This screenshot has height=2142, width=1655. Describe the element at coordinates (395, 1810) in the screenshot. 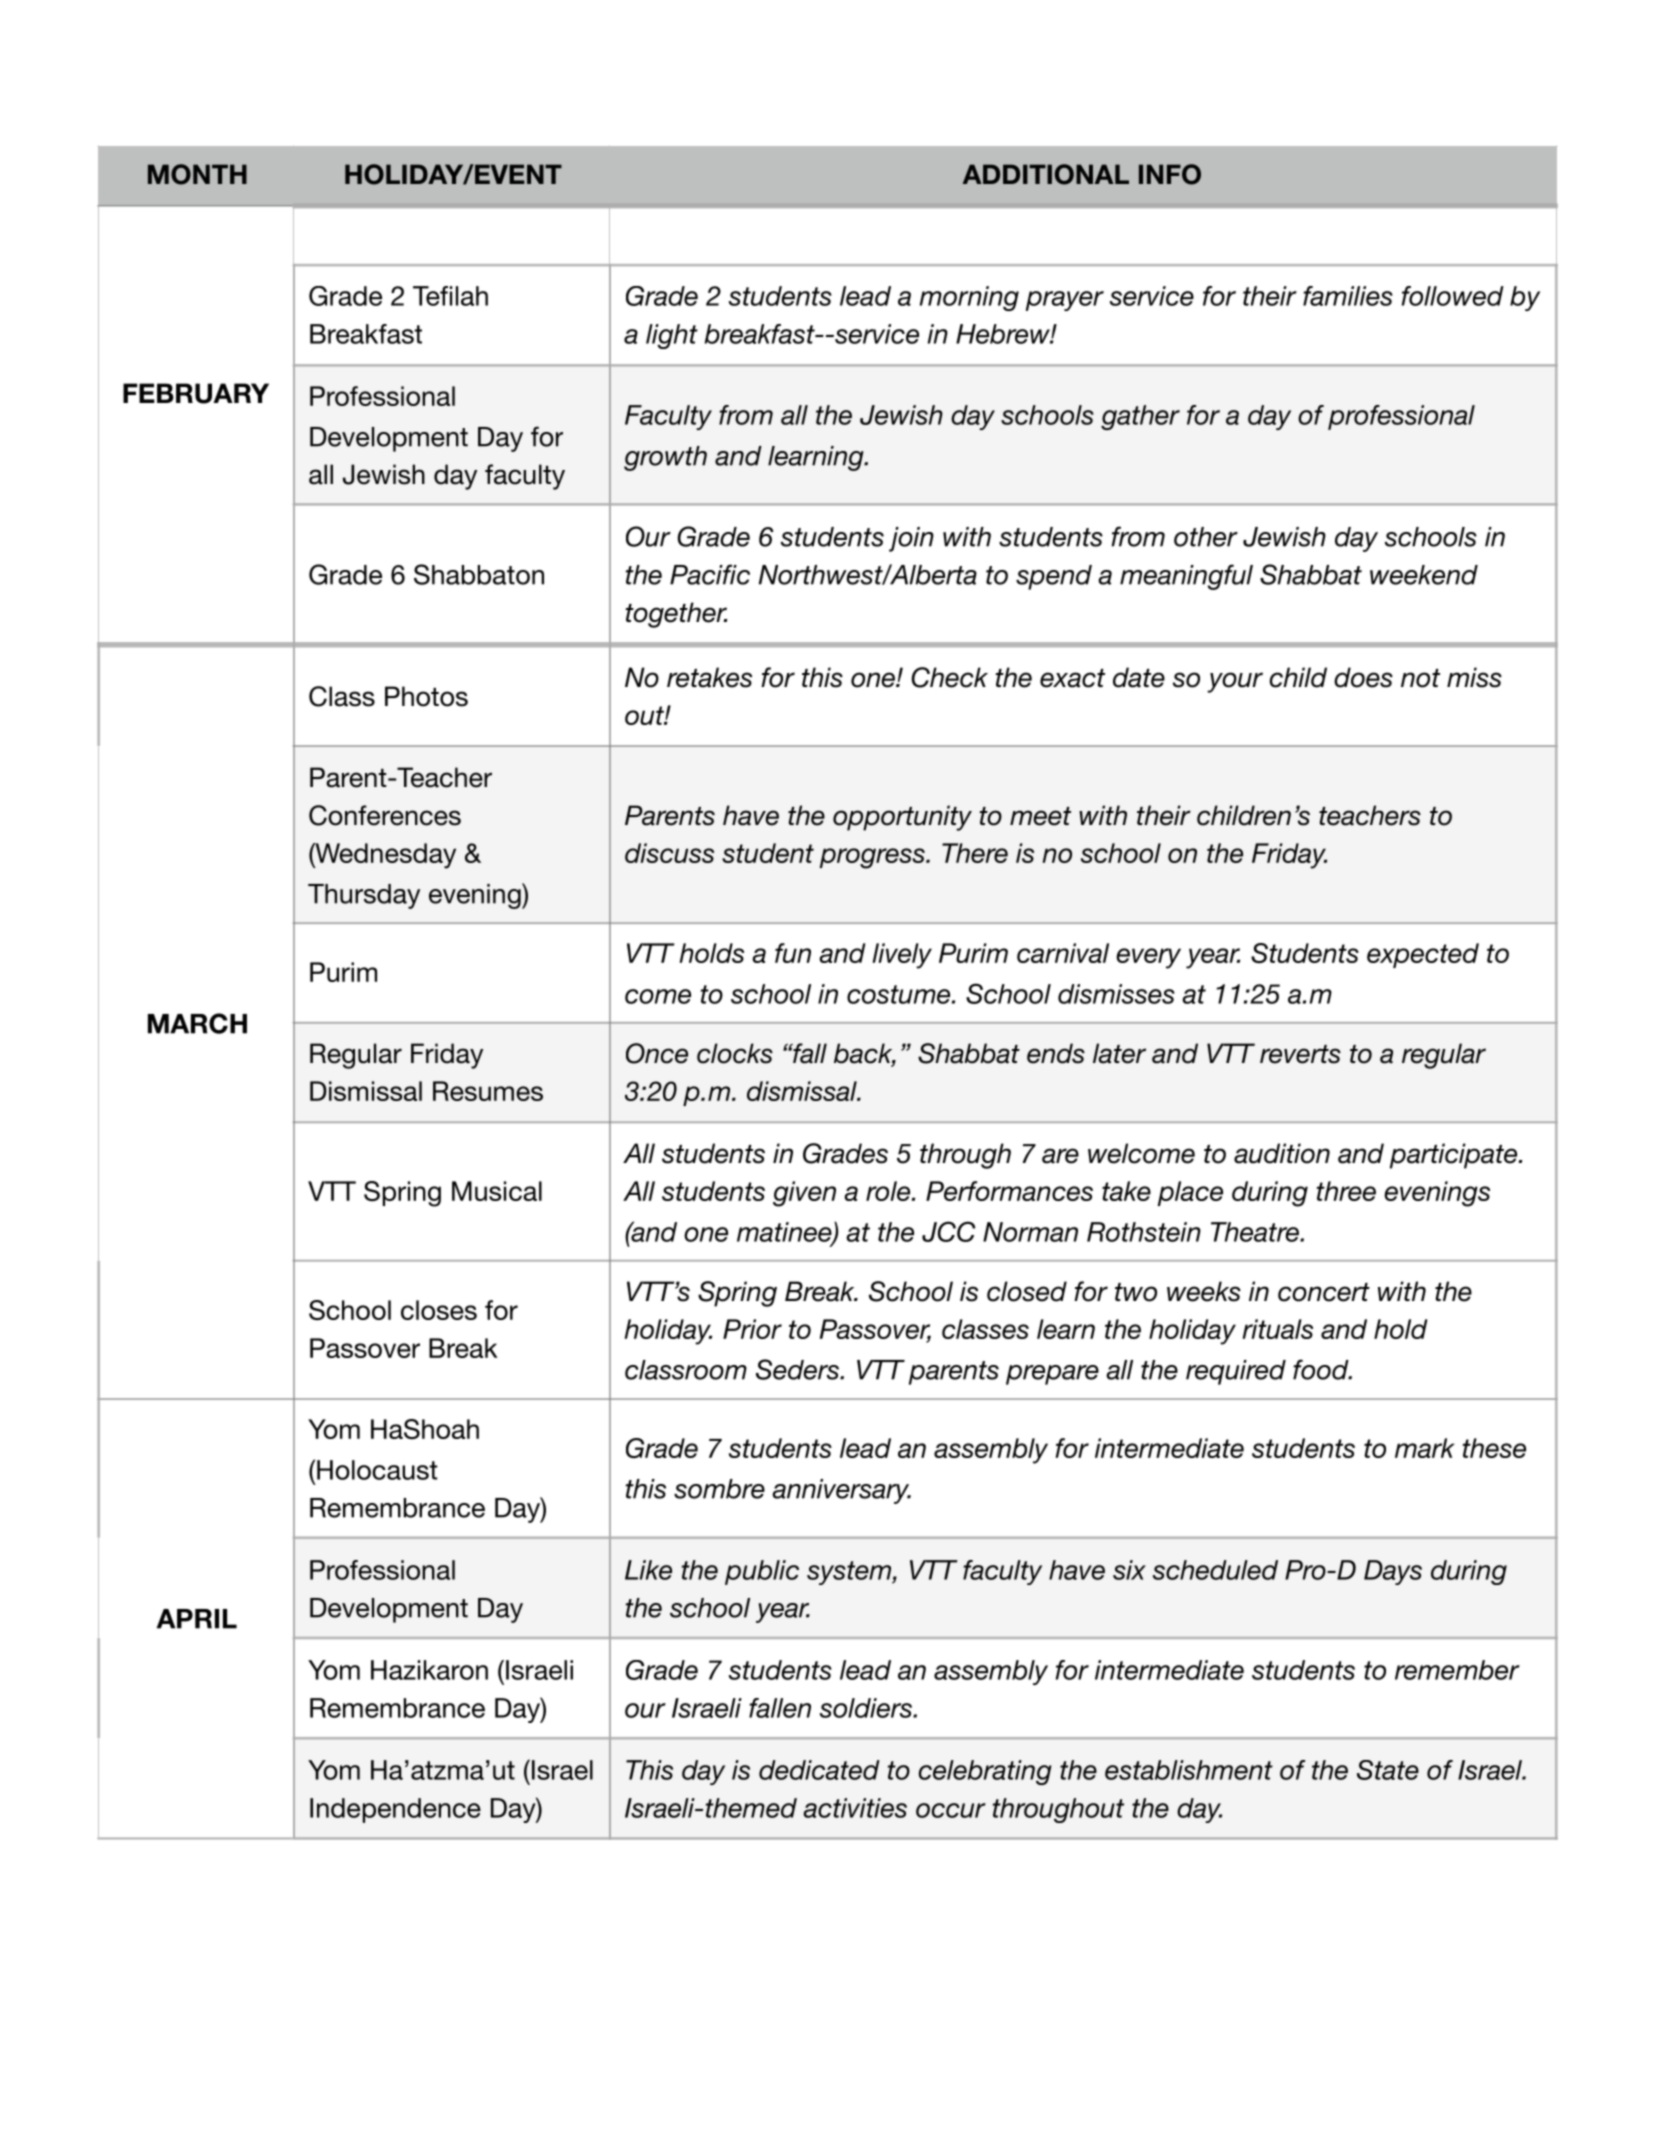

I see `Independence` at that location.
